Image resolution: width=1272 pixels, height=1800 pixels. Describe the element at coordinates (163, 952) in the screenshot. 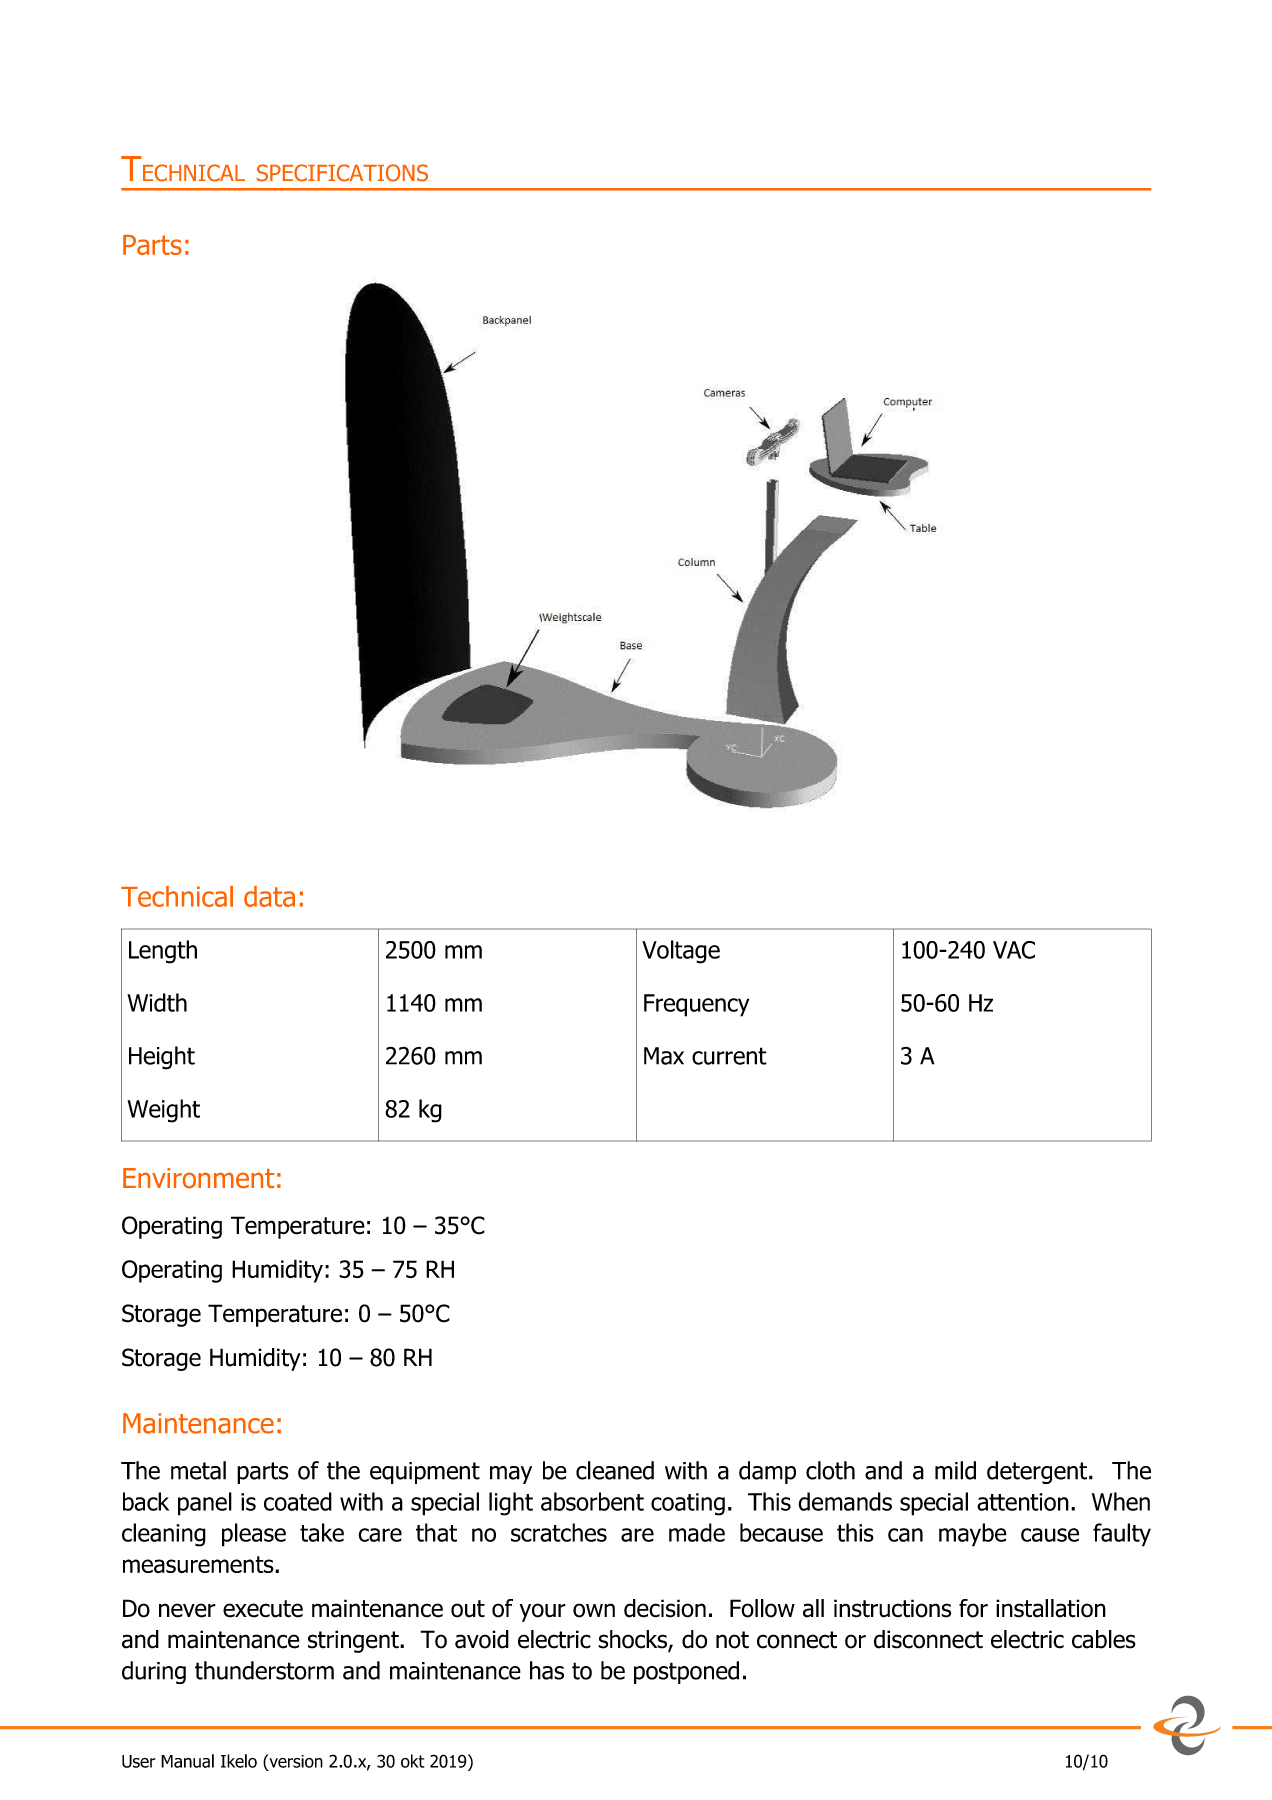

I see `Length` at that location.
